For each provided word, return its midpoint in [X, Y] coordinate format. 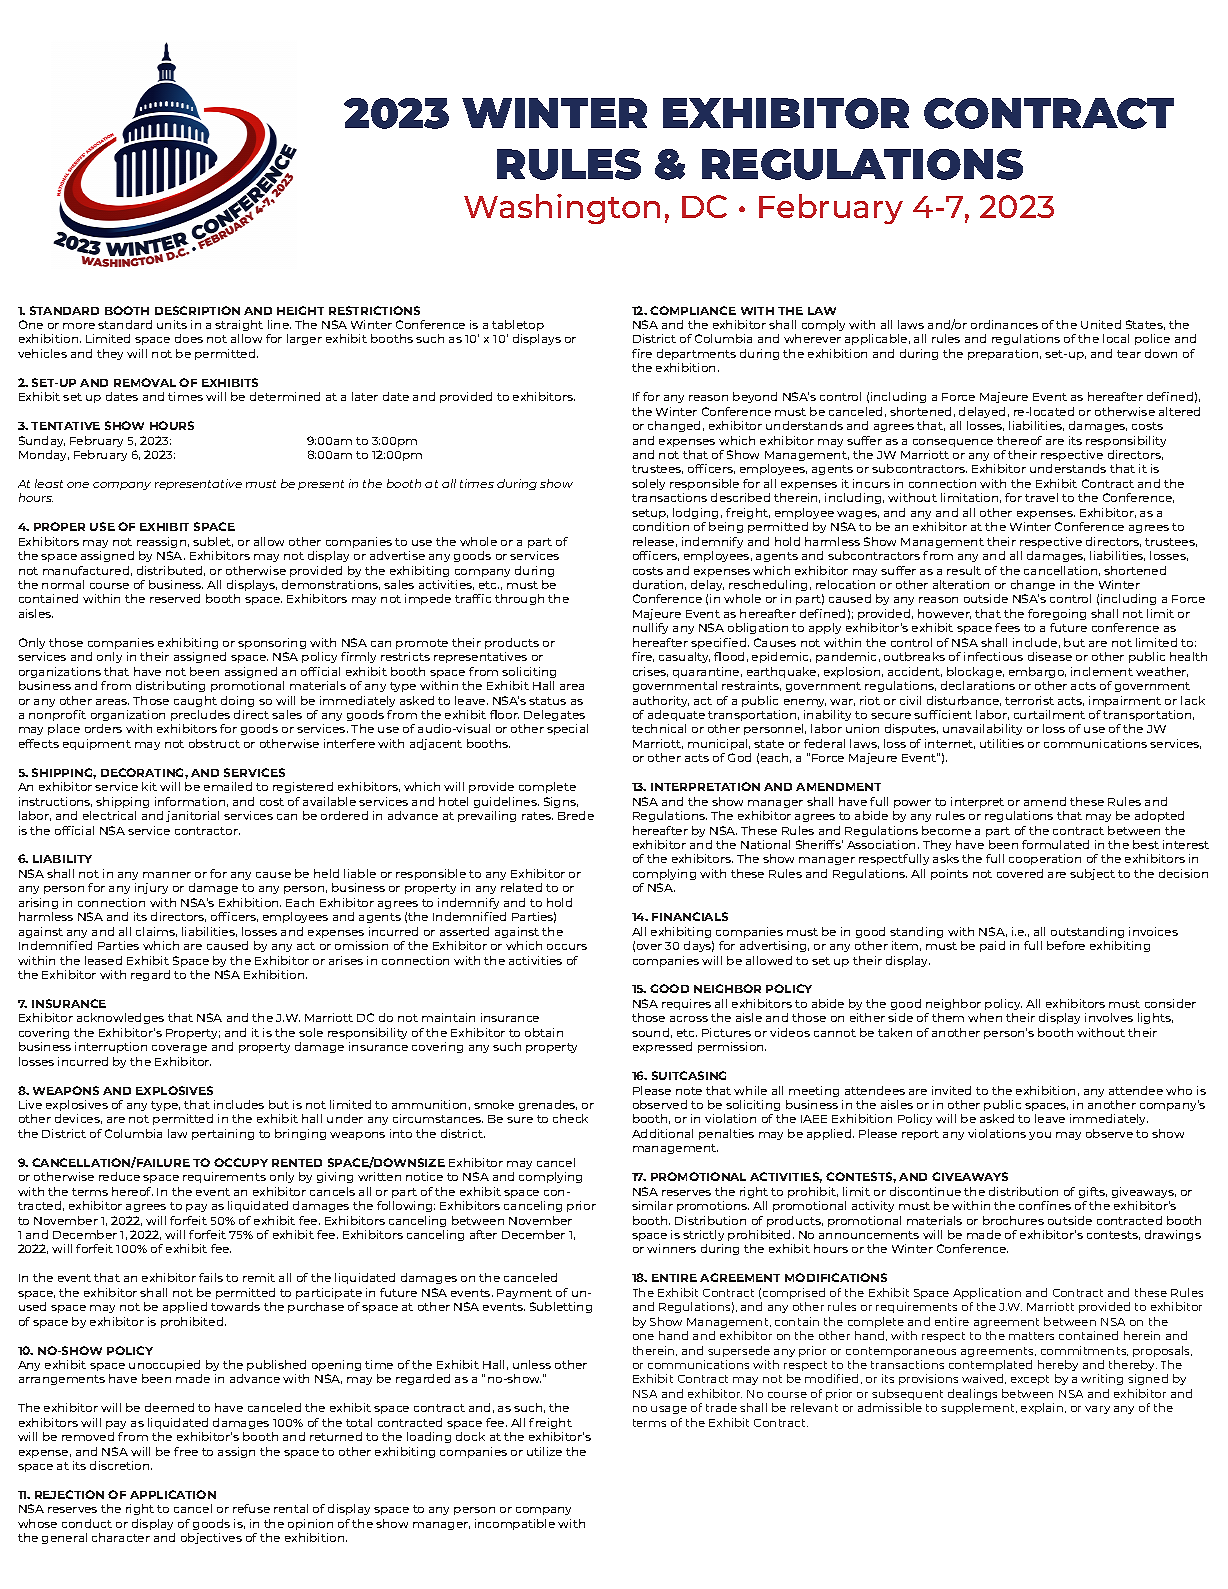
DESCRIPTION [197, 310]
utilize [544, 1451]
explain [1043, 1408]
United [1101, 324]
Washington [562, 209]
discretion [121, 1465]
